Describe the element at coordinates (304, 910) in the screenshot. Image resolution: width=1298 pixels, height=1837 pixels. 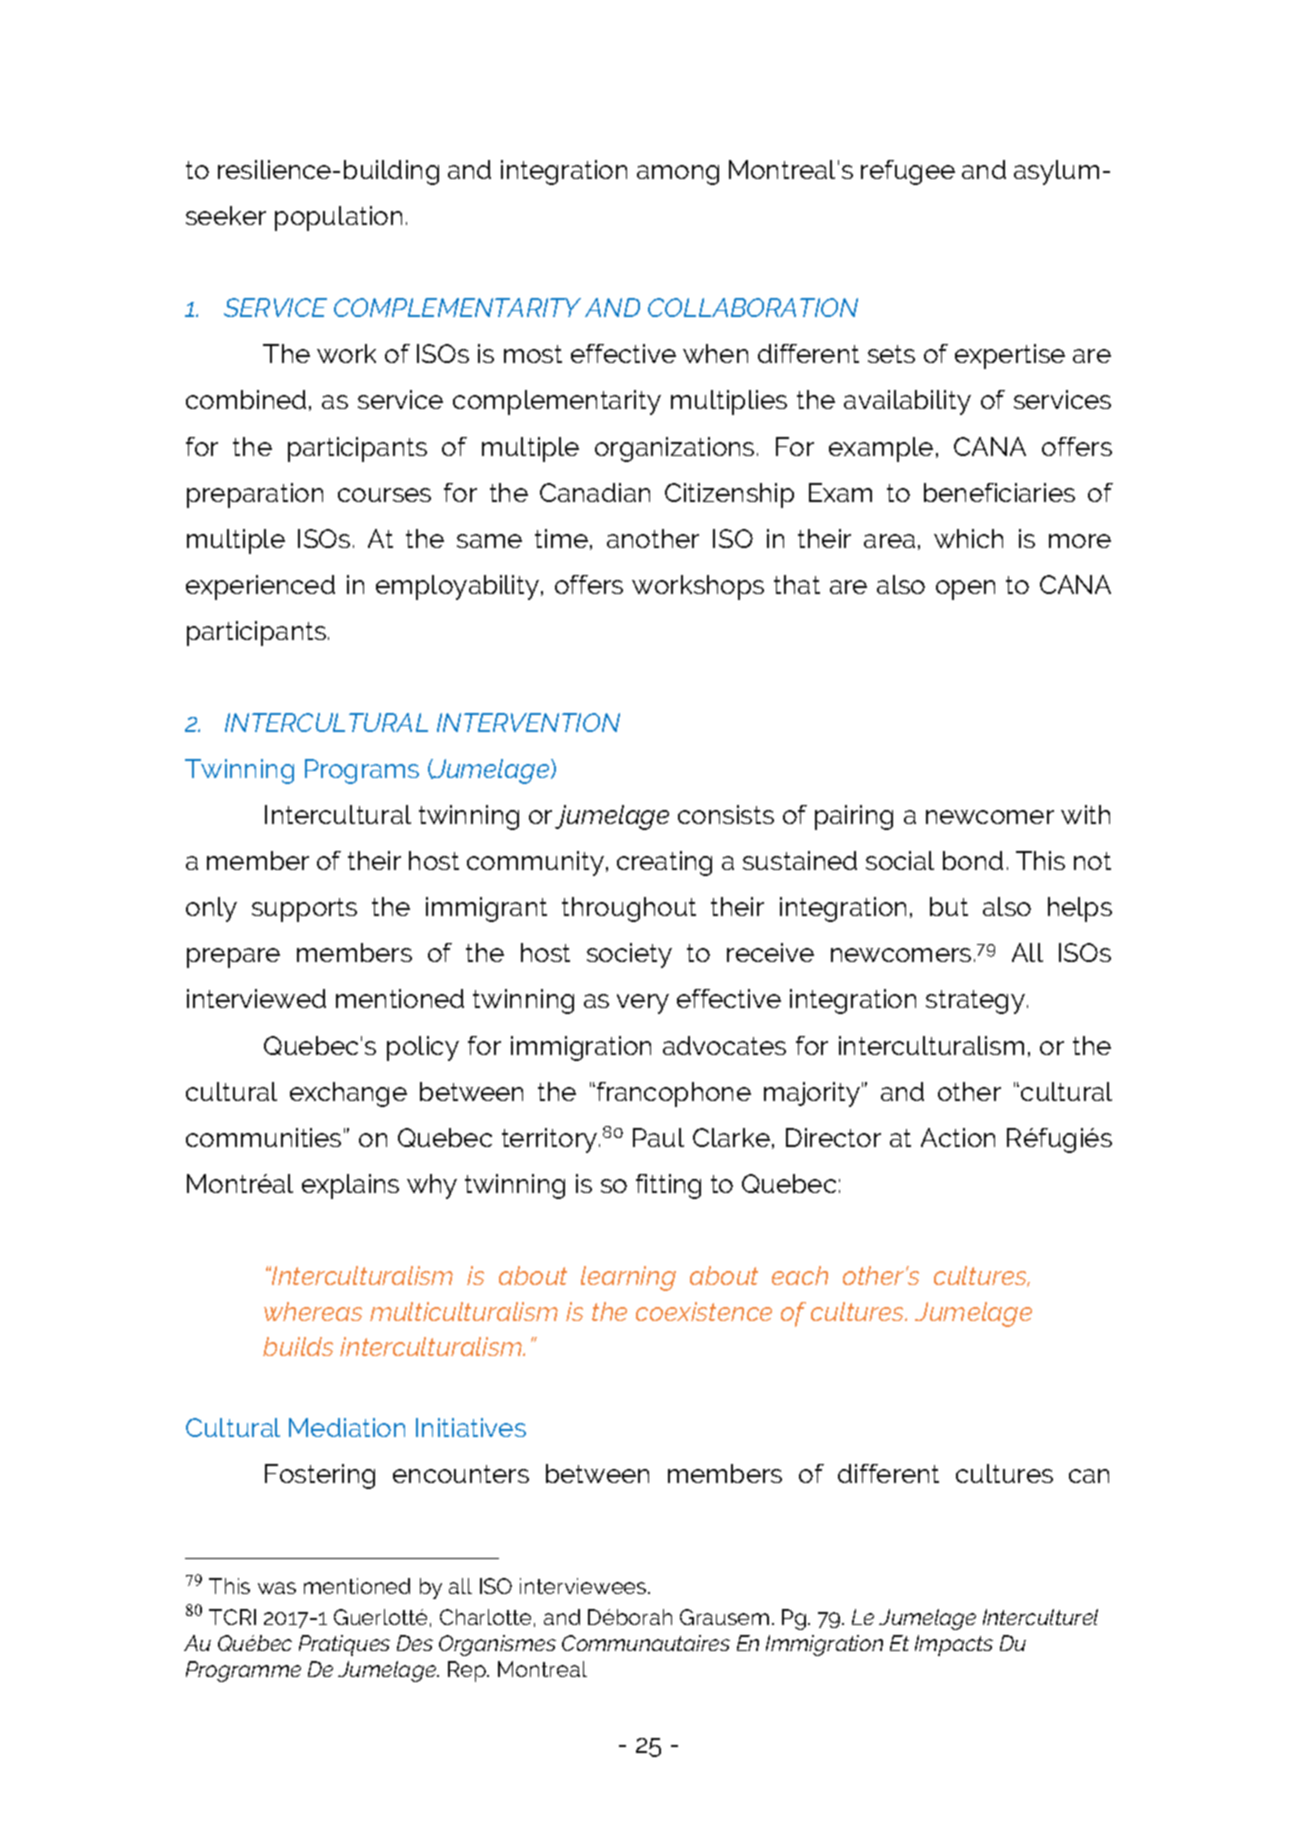
I see `supports` at that location.
